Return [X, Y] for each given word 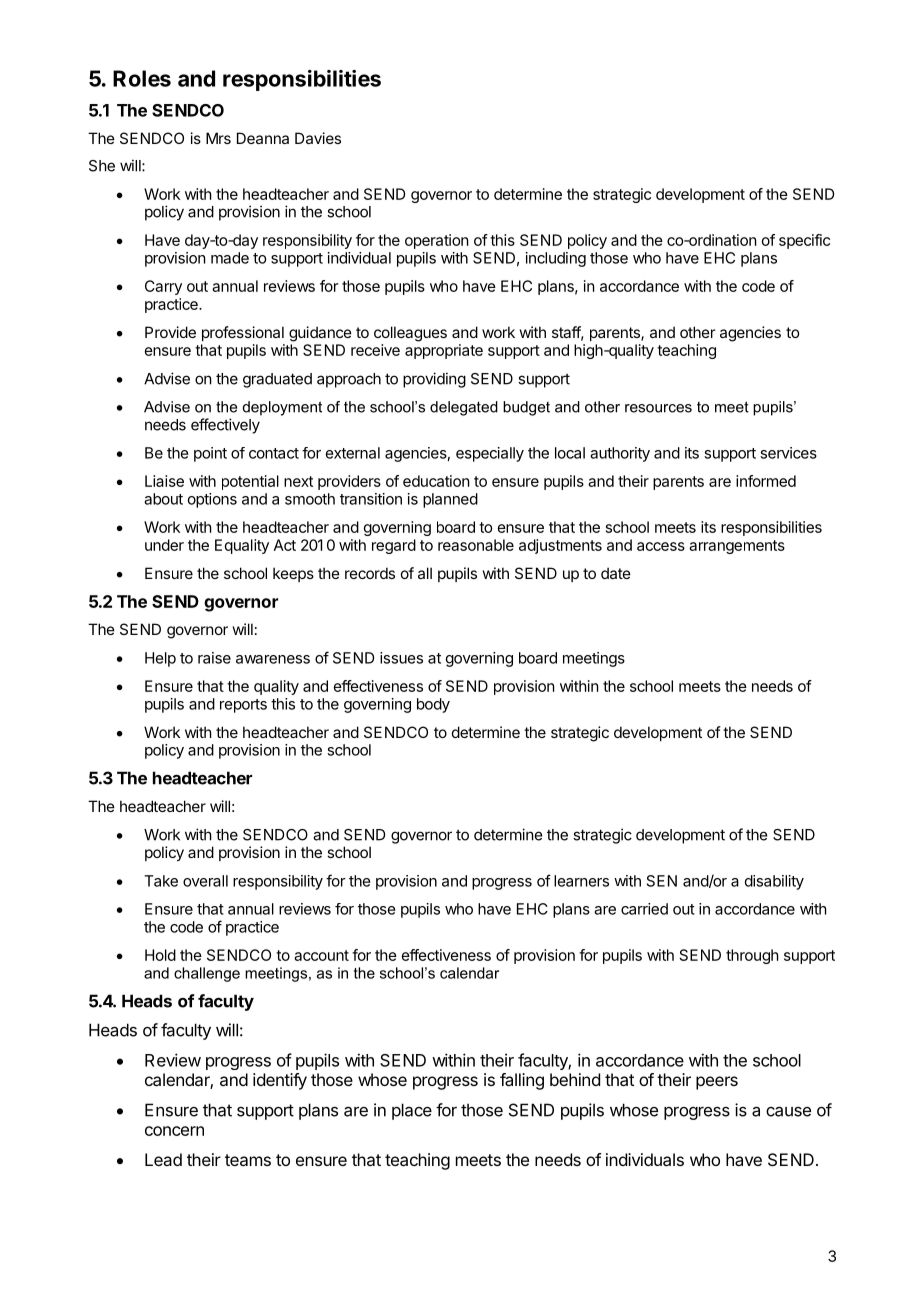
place [412, 1111]
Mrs [218, 138]
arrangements [737, 547]
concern [174, 1131]
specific [804, 241]
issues [401, 658]
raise [214, 658]
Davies [318, 138]
